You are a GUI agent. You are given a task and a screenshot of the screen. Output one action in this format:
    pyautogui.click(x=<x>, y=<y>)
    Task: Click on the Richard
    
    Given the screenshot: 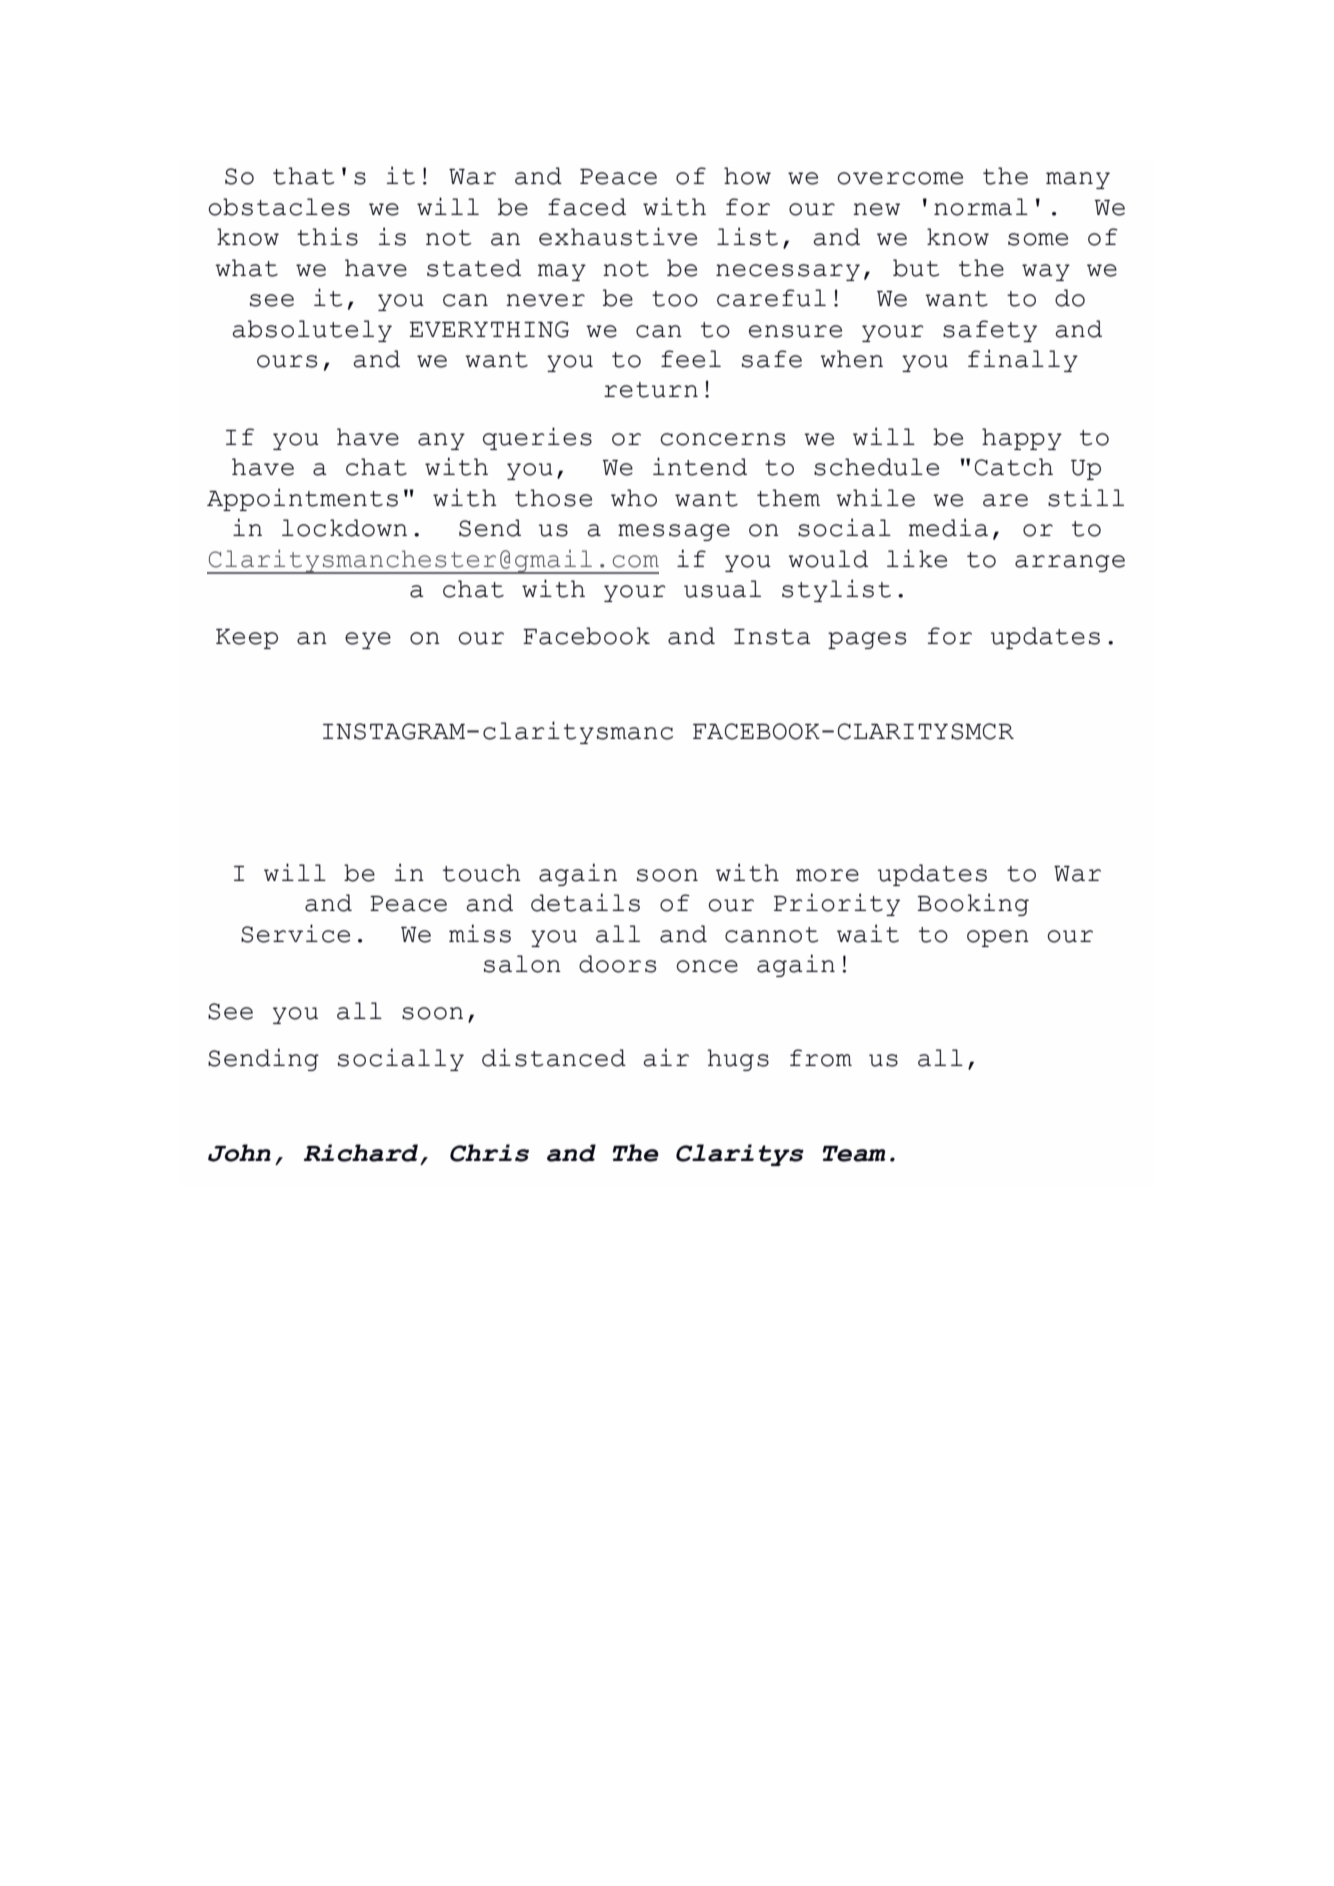 What is the action you would take?
    pyautogui.click(x=361, y=1153)
